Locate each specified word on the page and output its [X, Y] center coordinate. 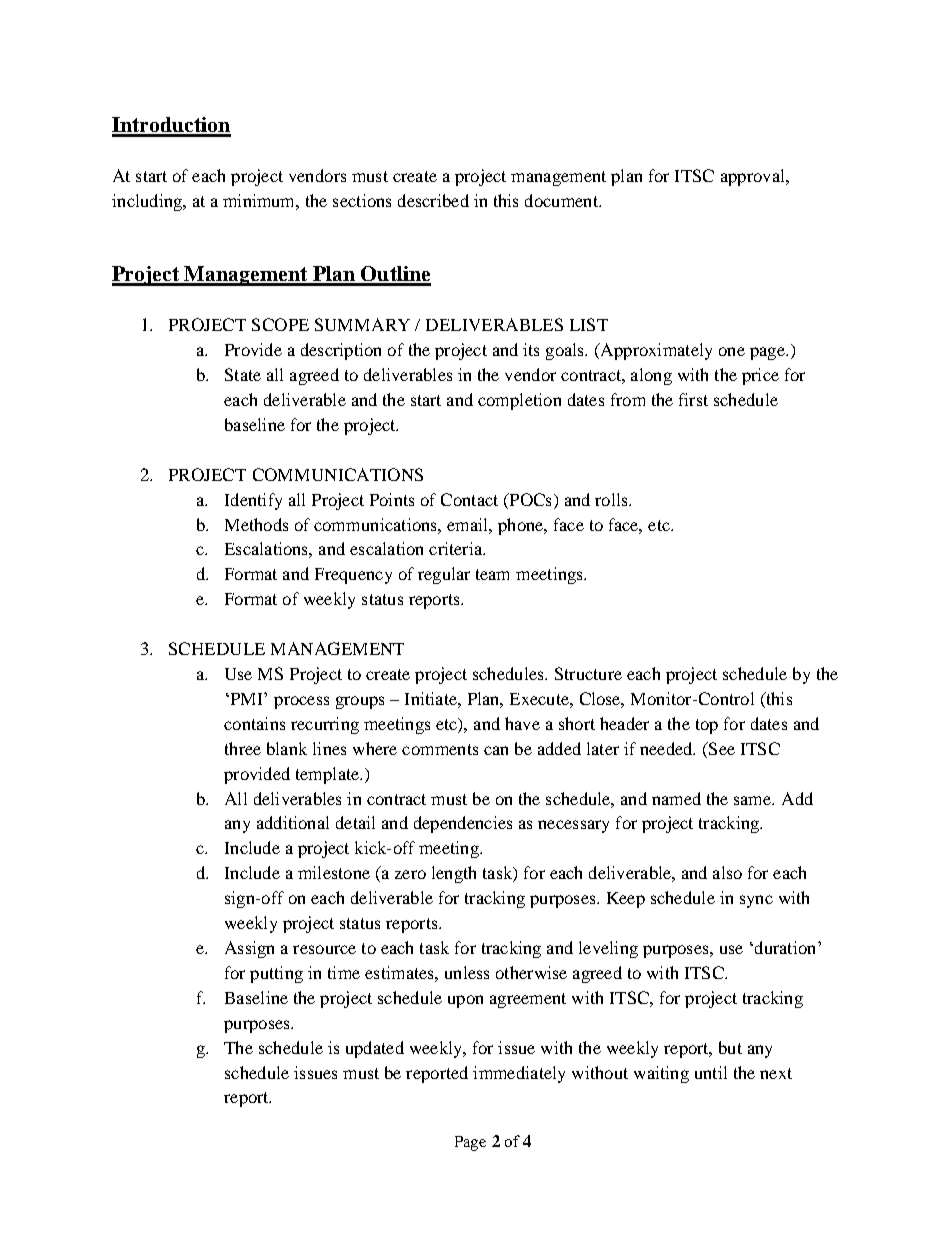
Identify [253, 501]
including [148, 202]
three [243, 748]
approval [754, 177]
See [721, 748]
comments [440, 749]
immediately [519, 1074]
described [433, 200]
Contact [469, 499]
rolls [612, 499]
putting [276, 974]
